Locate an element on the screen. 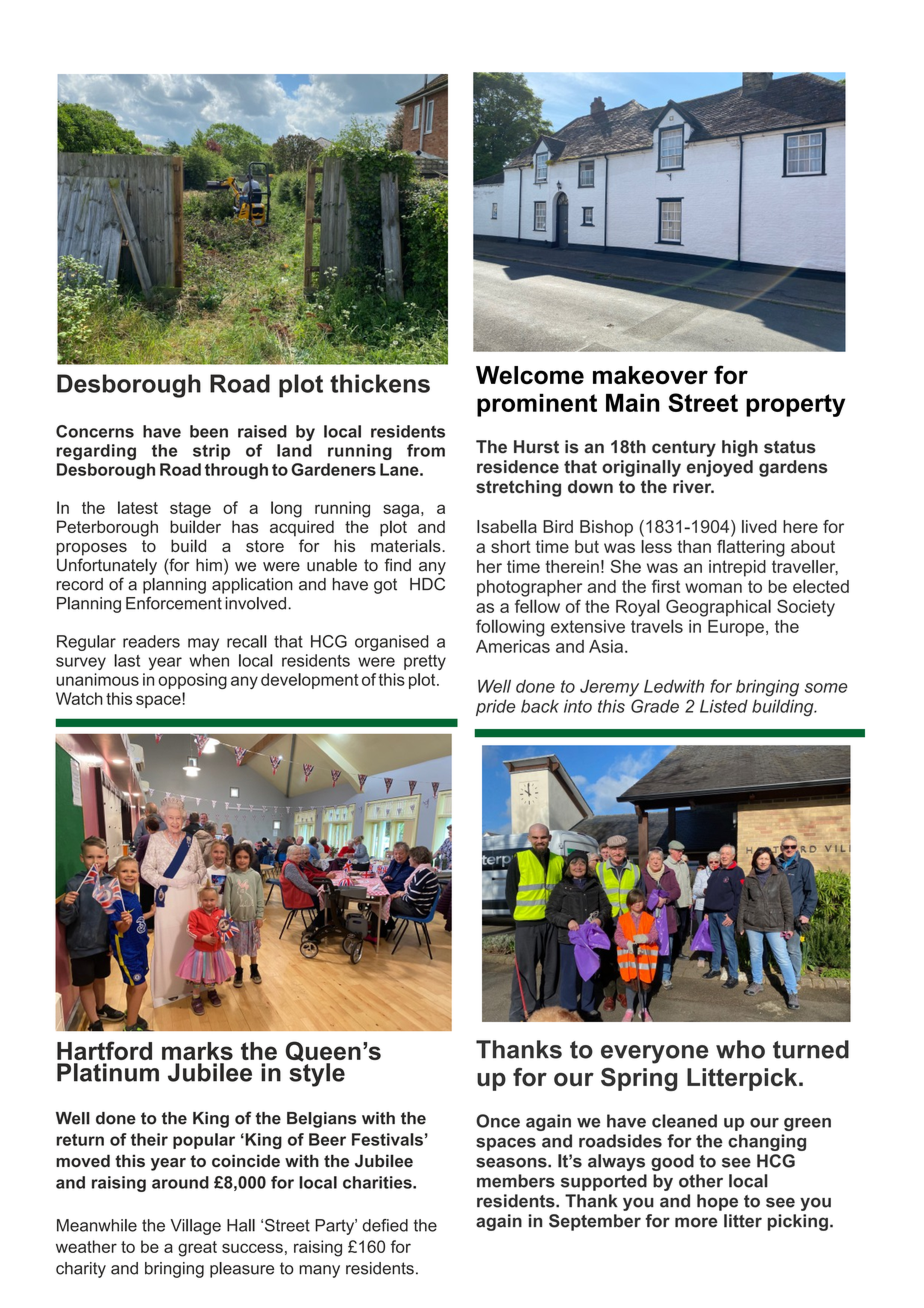  Listed is located at coordinates (724, 706).
